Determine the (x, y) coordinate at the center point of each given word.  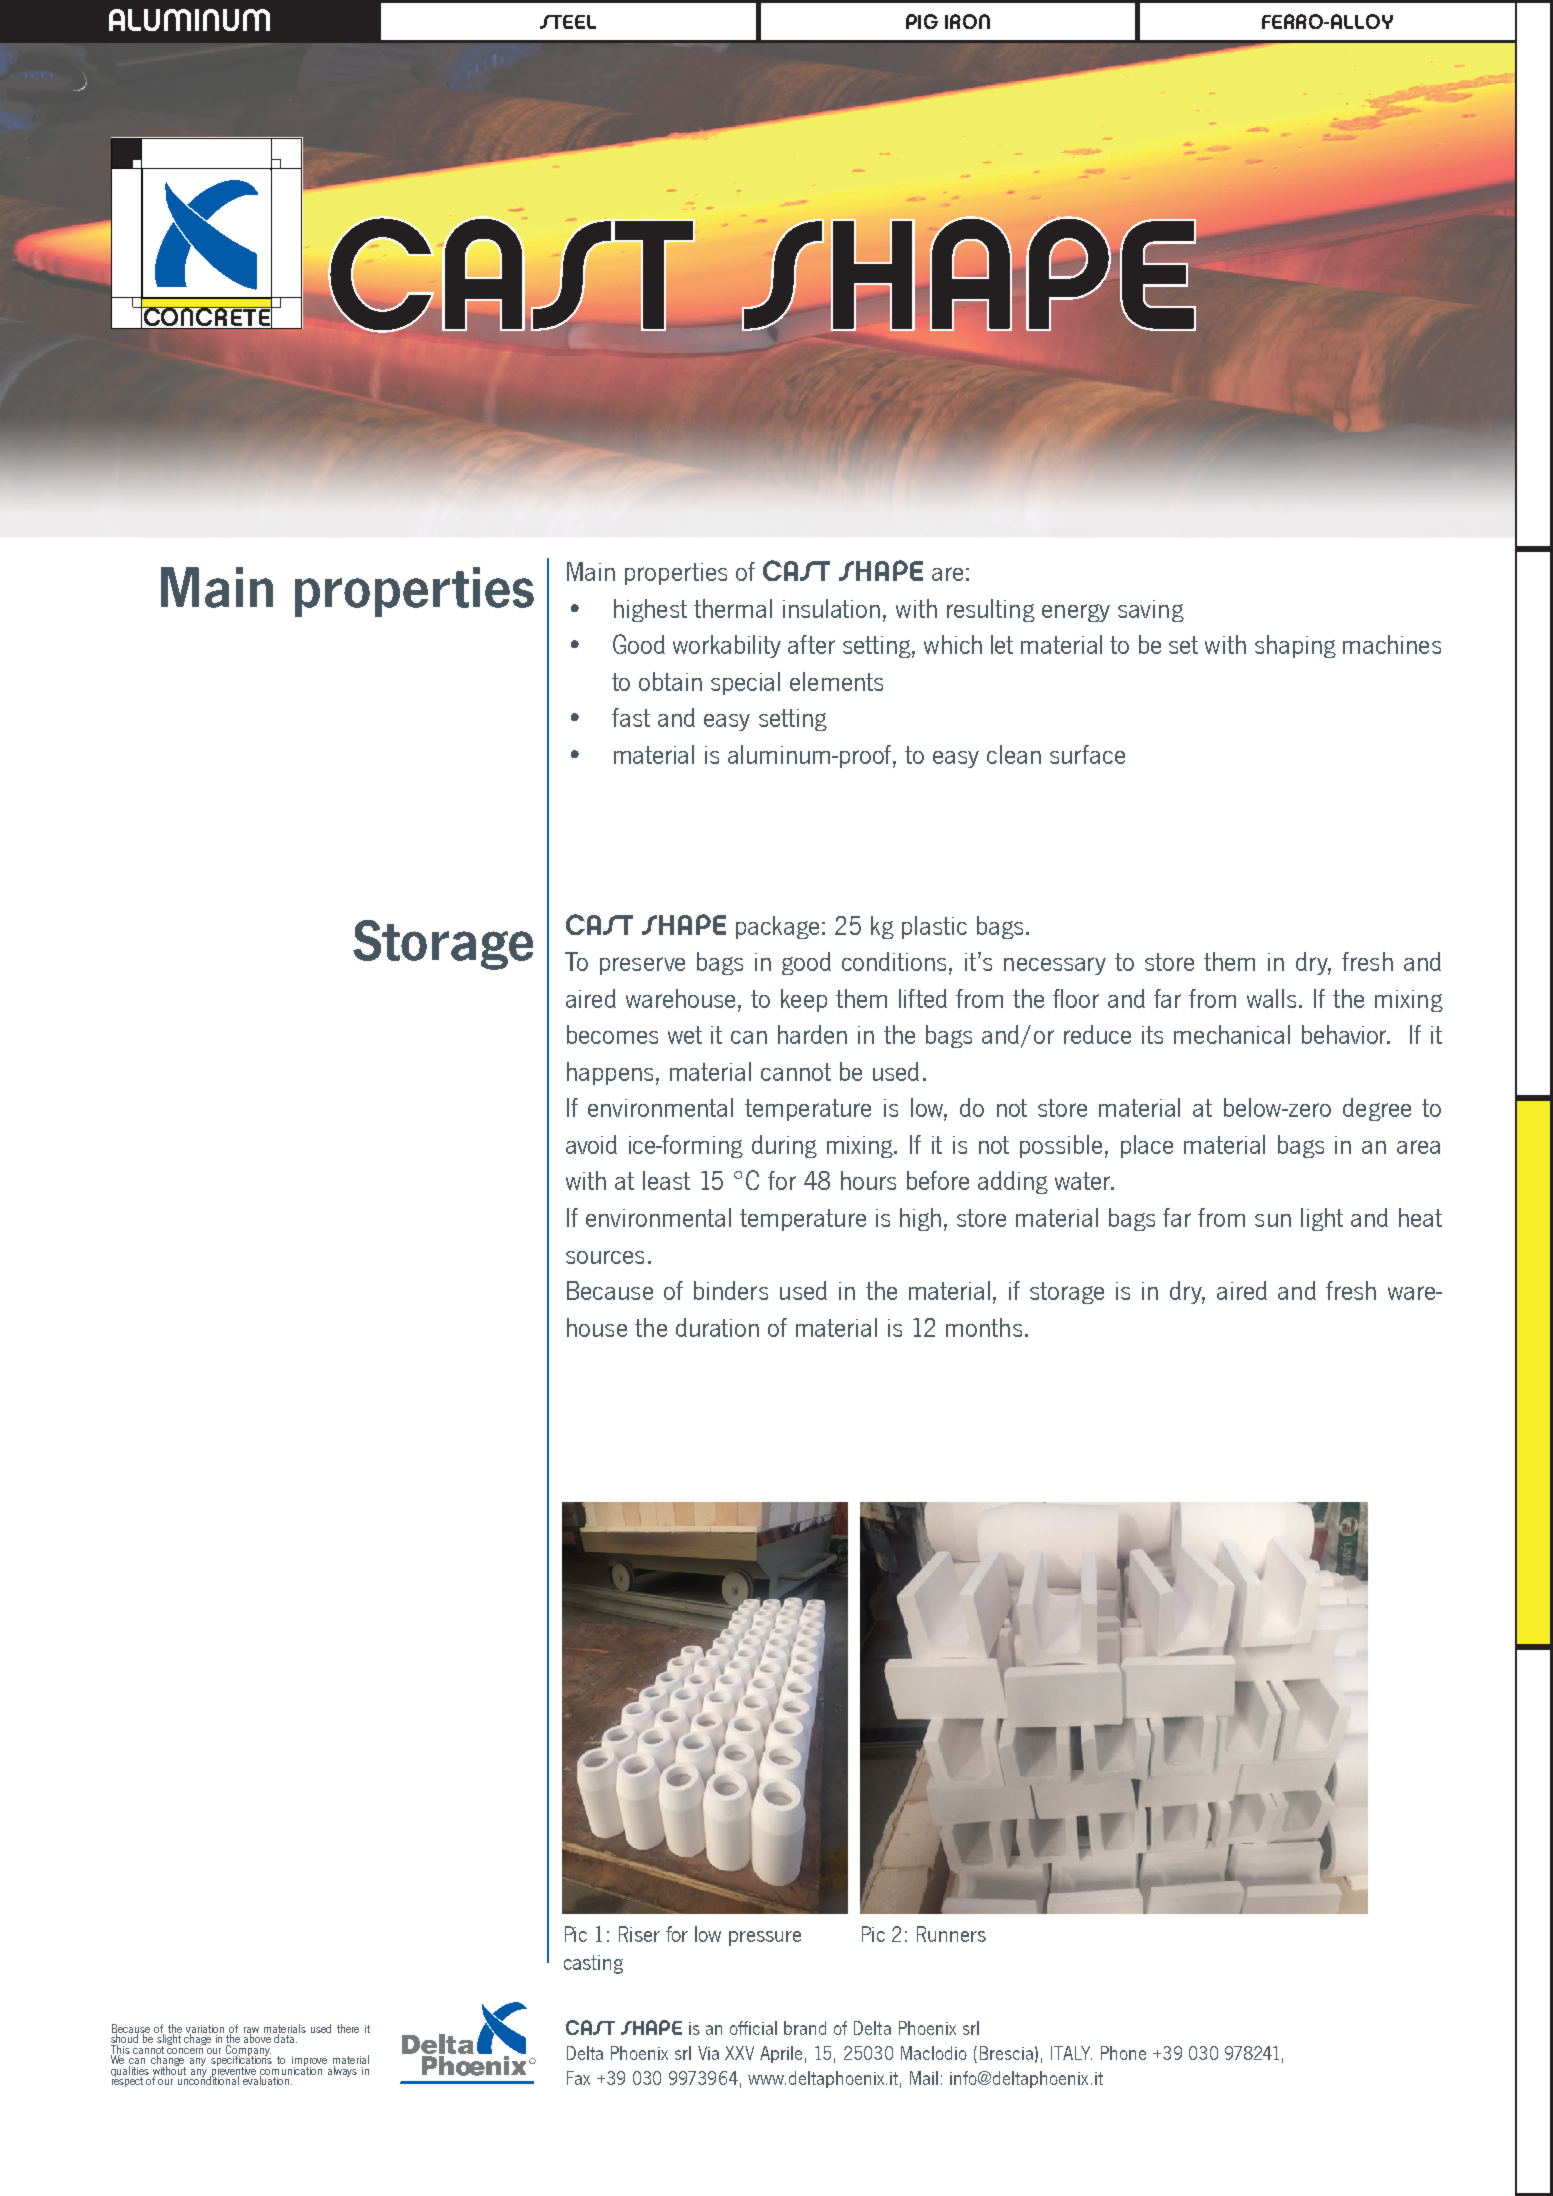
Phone (1123, 2053)
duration (717, 1327)
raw (251, 2031)
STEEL (568, 22)
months (984, 1327)
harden (812, 1034)
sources (605, 1257)
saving (1151, 611)
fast (631, 717)
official (753, 2028)
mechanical (1232, 1034)
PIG (922, 21)
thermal (733, 608)
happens (610, 1073)
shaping (1295, 646)
